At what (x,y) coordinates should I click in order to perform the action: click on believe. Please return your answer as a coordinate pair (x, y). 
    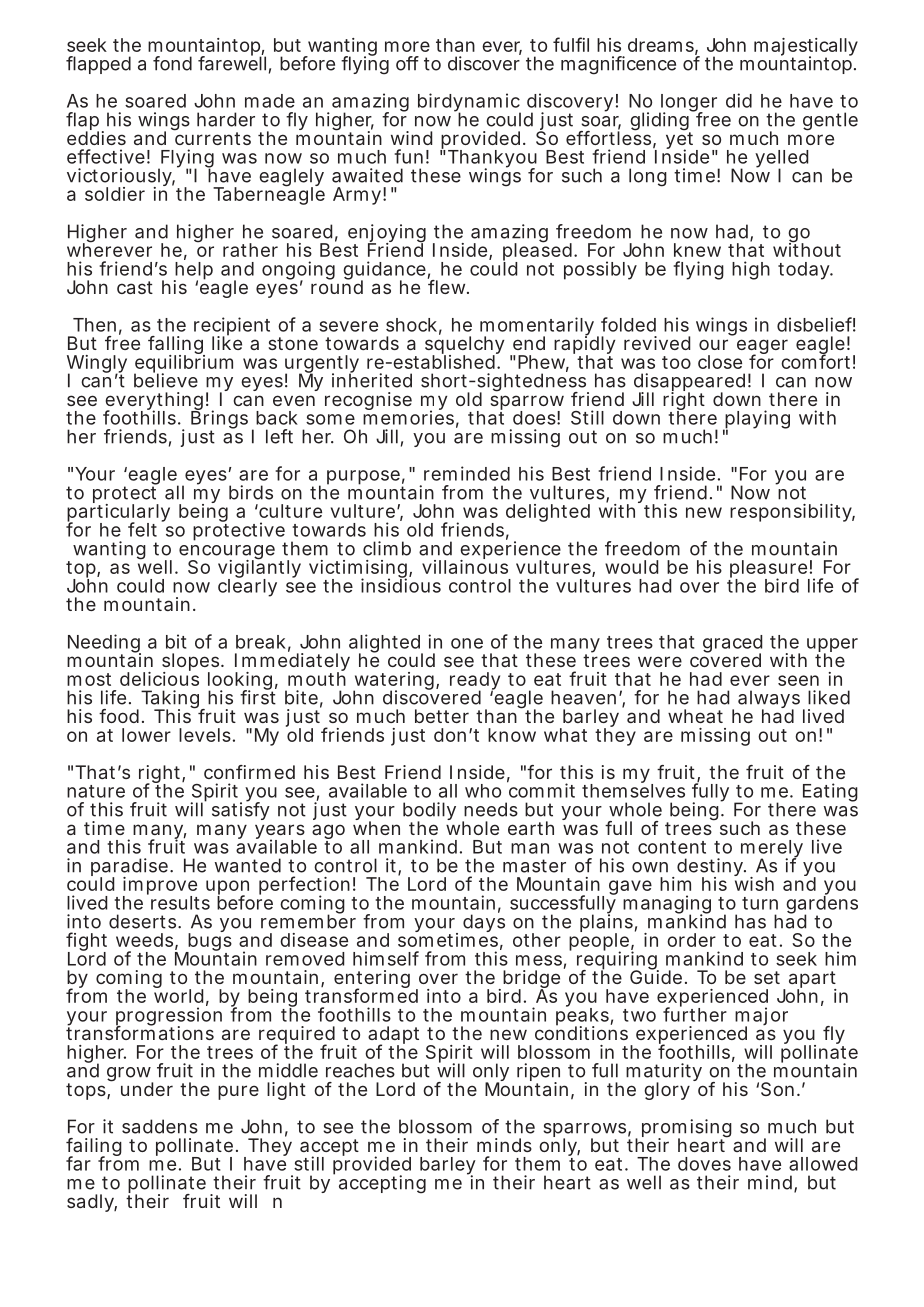
    Looking at the image, I should click on (166, 379).
